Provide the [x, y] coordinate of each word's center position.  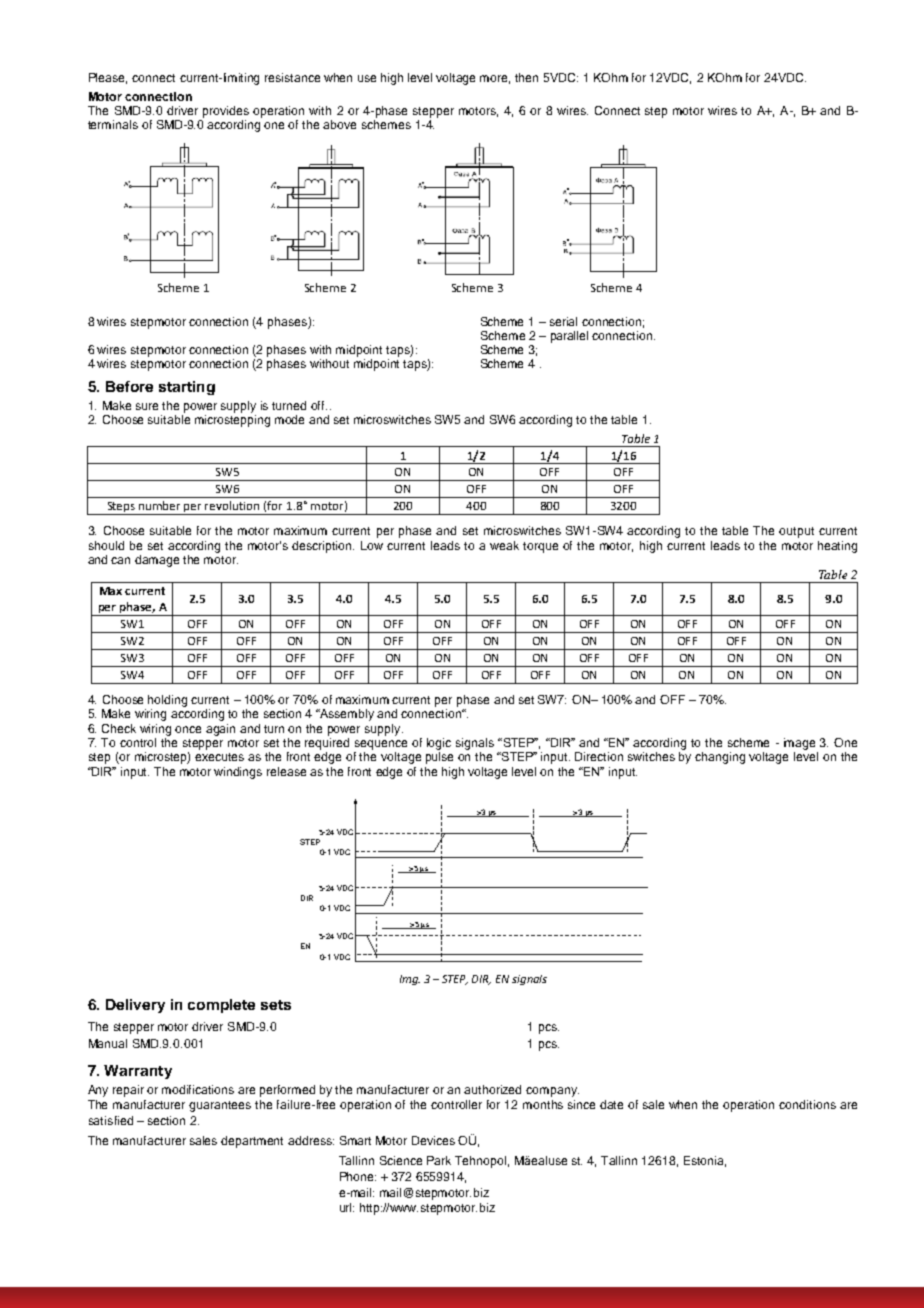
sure [147, 406]
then [526, 77]
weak [504, 545]
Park [439, 1160]
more [495, 79]
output [796, 532]
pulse [439, 758]
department [252, 1142]
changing [720, 758]
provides [226, 112]
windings [238, 773]
